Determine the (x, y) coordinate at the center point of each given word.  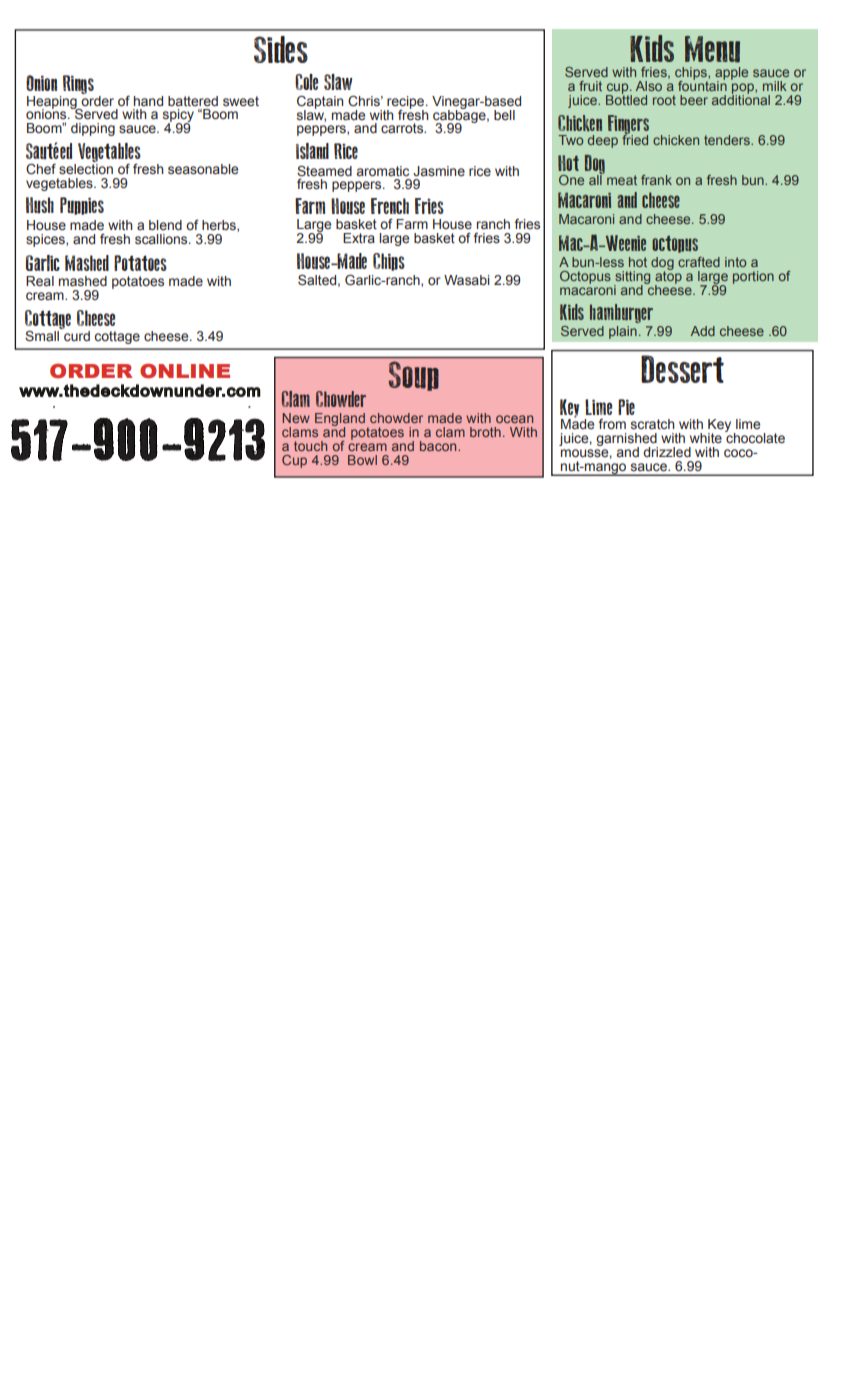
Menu (712, 49)
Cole (306, 82)
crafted (699, 262)
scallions (162, 239)
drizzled (667, 452)
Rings (78, 84)
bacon (439, 446)
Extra (359, 238)
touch (310, 446)
